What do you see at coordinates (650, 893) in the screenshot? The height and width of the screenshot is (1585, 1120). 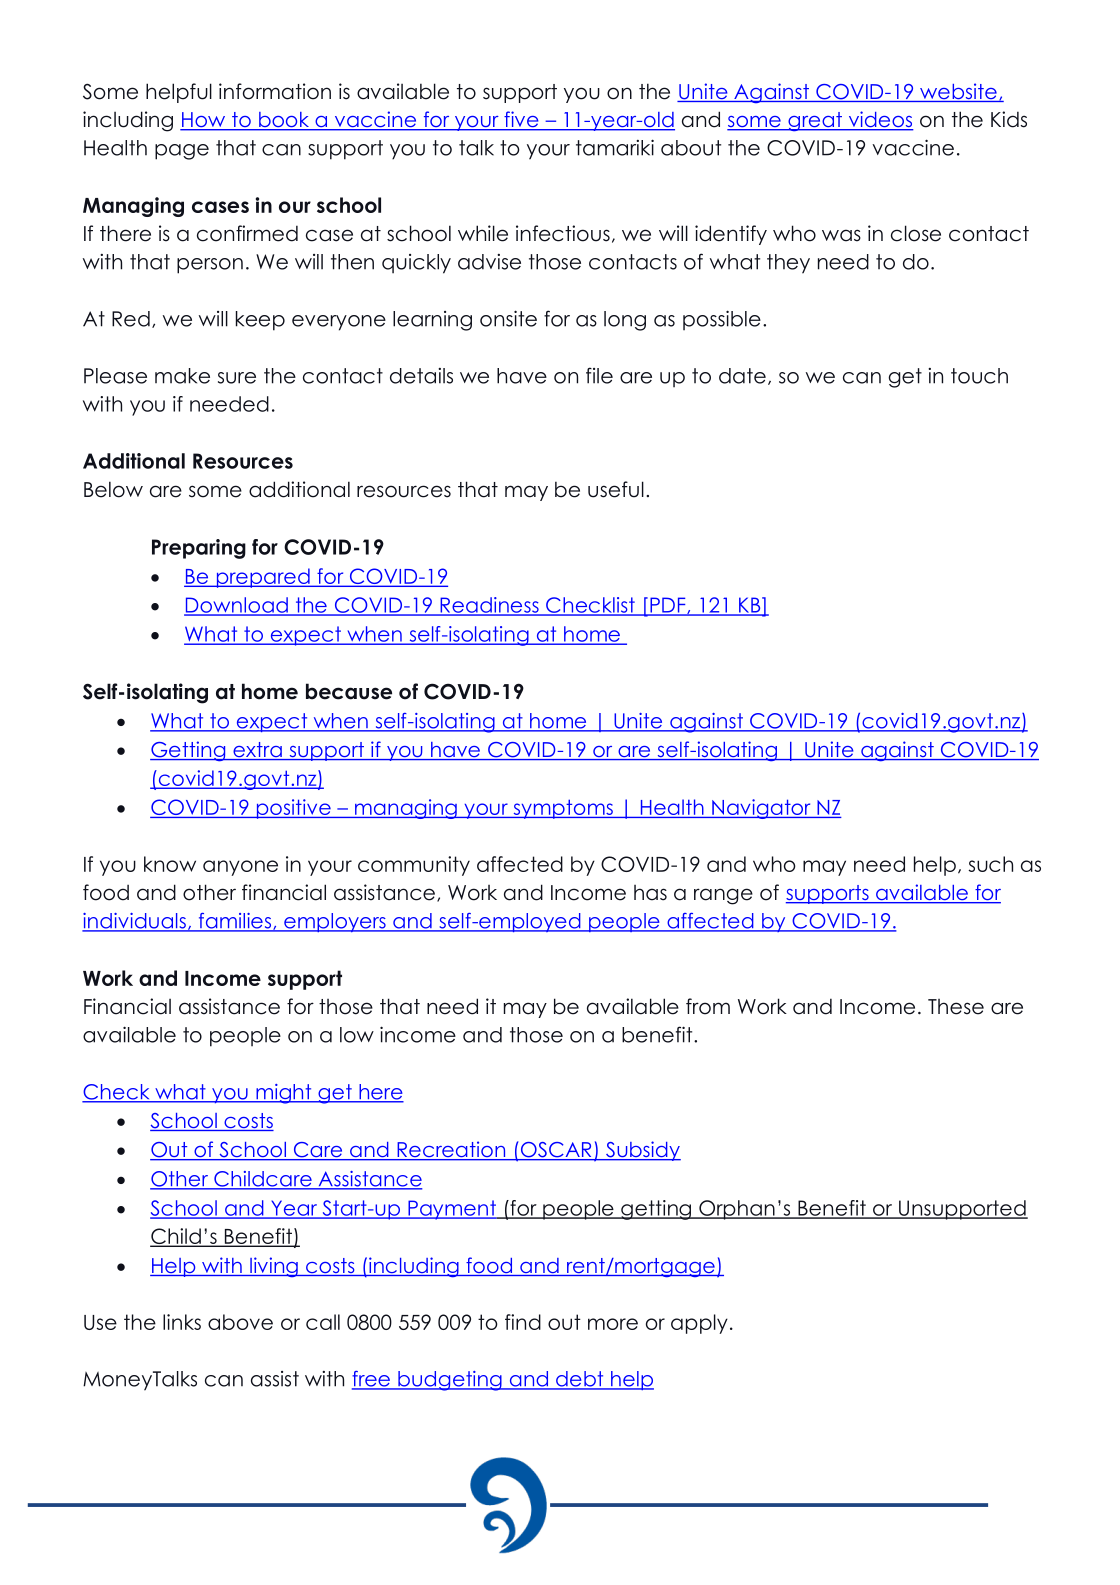 I see `has` at bounding box center [650, 893].
